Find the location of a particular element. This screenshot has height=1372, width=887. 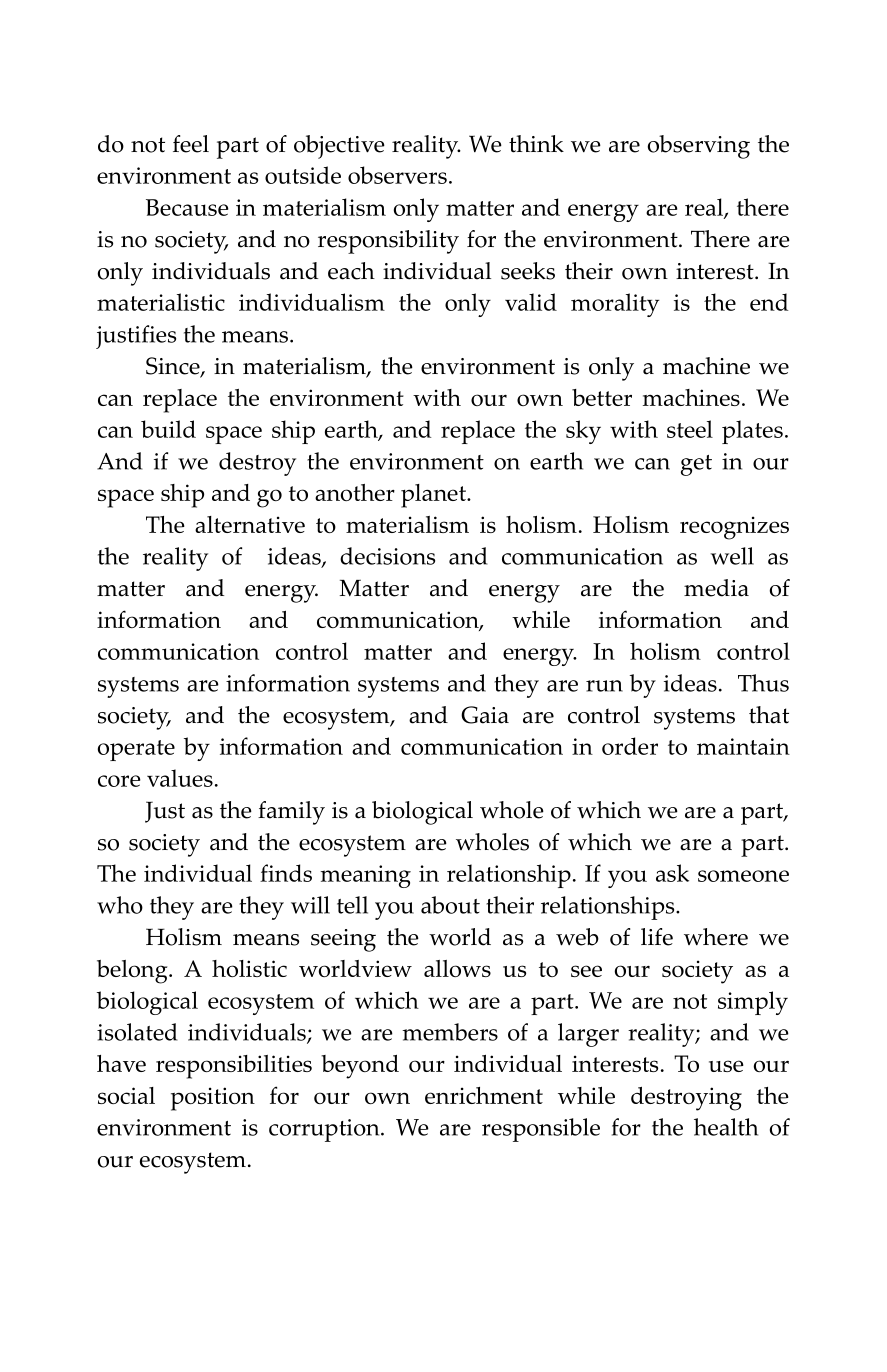

enrichment is located at coordinates (484, 1095).
